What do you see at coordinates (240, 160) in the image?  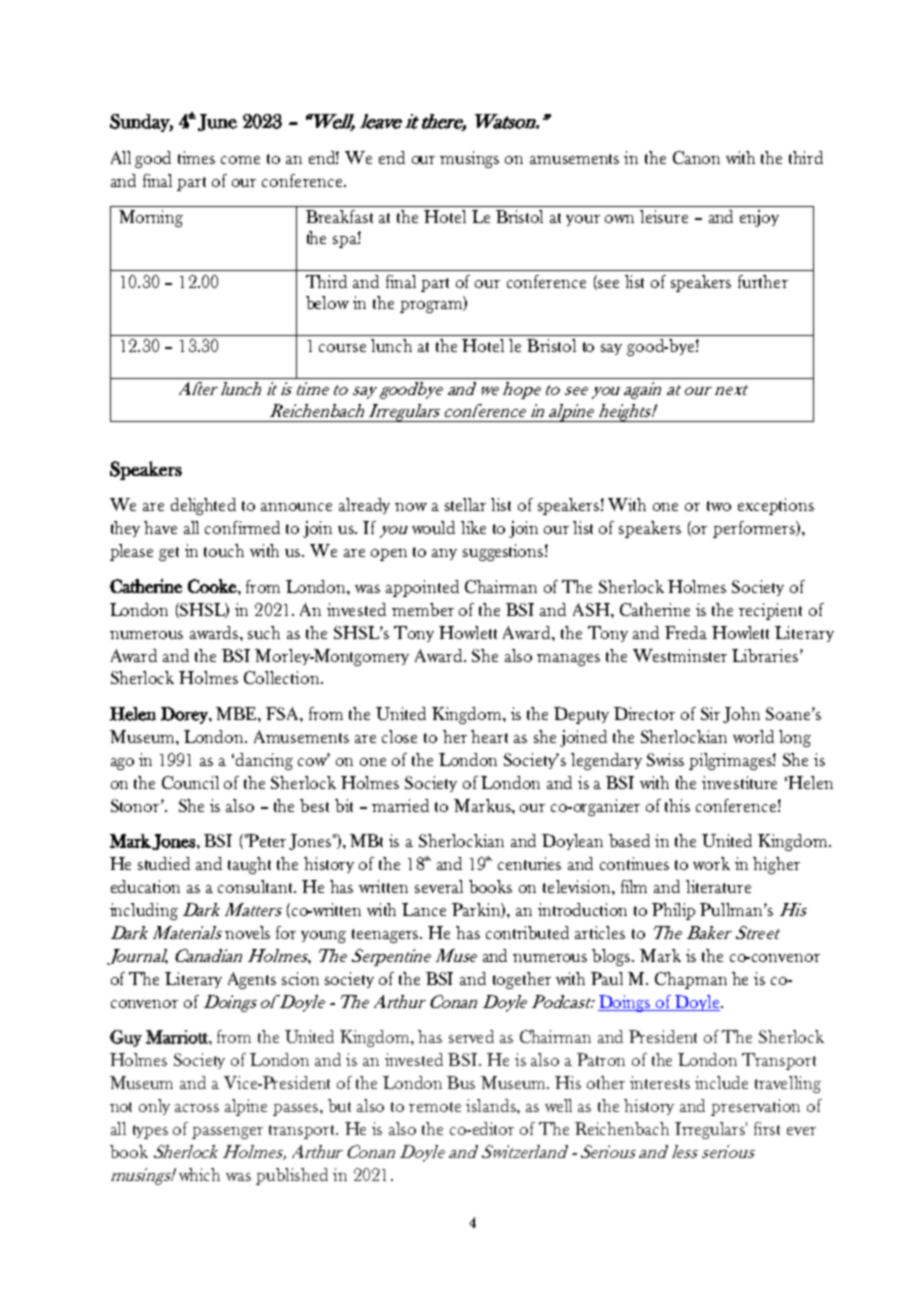 I see `come` at bounding box center [240, 160].
